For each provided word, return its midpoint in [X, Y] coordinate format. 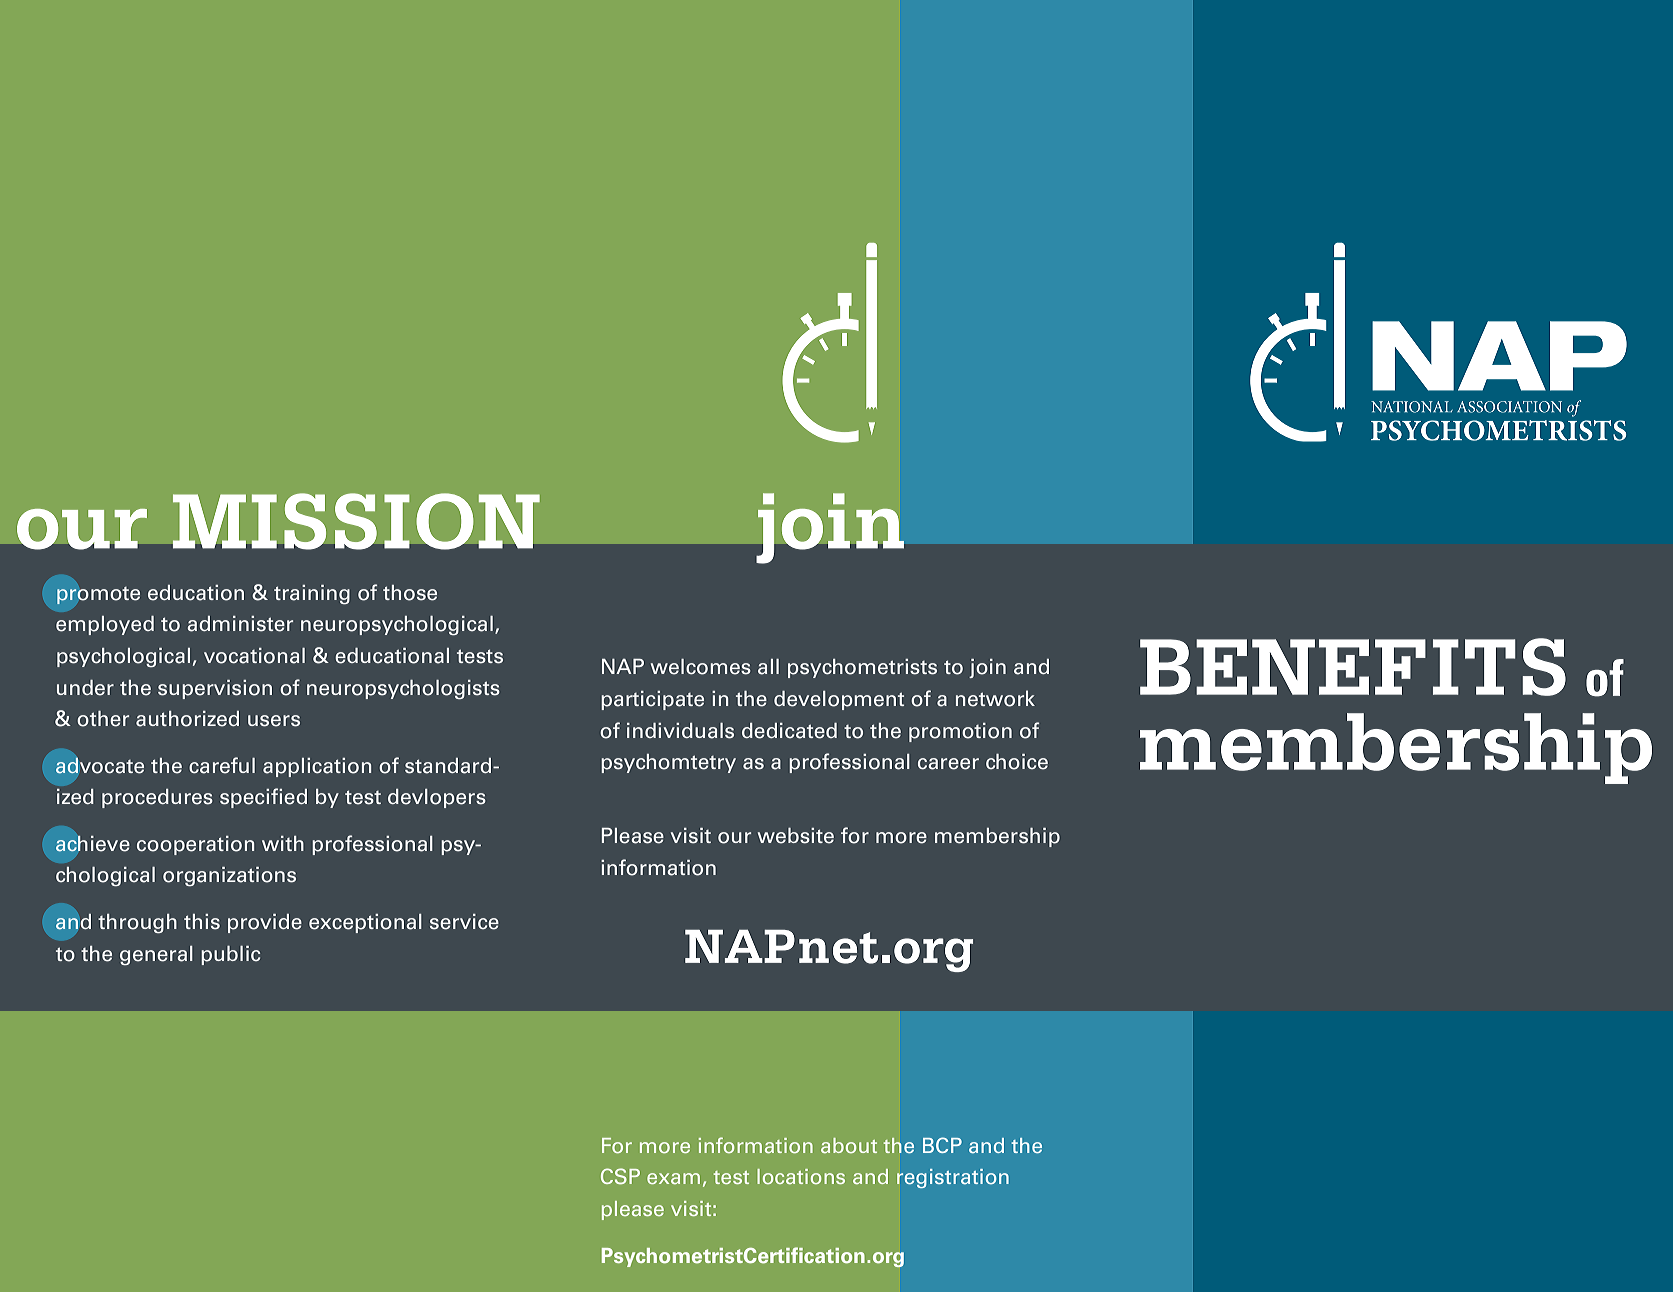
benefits [1353, 667]
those [410, 593]
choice [1017, 762]
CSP [620, 1176]
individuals [680, 731]
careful [222, 765]
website [796, 836]
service [464, 922]
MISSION [356, 521]
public [230, 955]
